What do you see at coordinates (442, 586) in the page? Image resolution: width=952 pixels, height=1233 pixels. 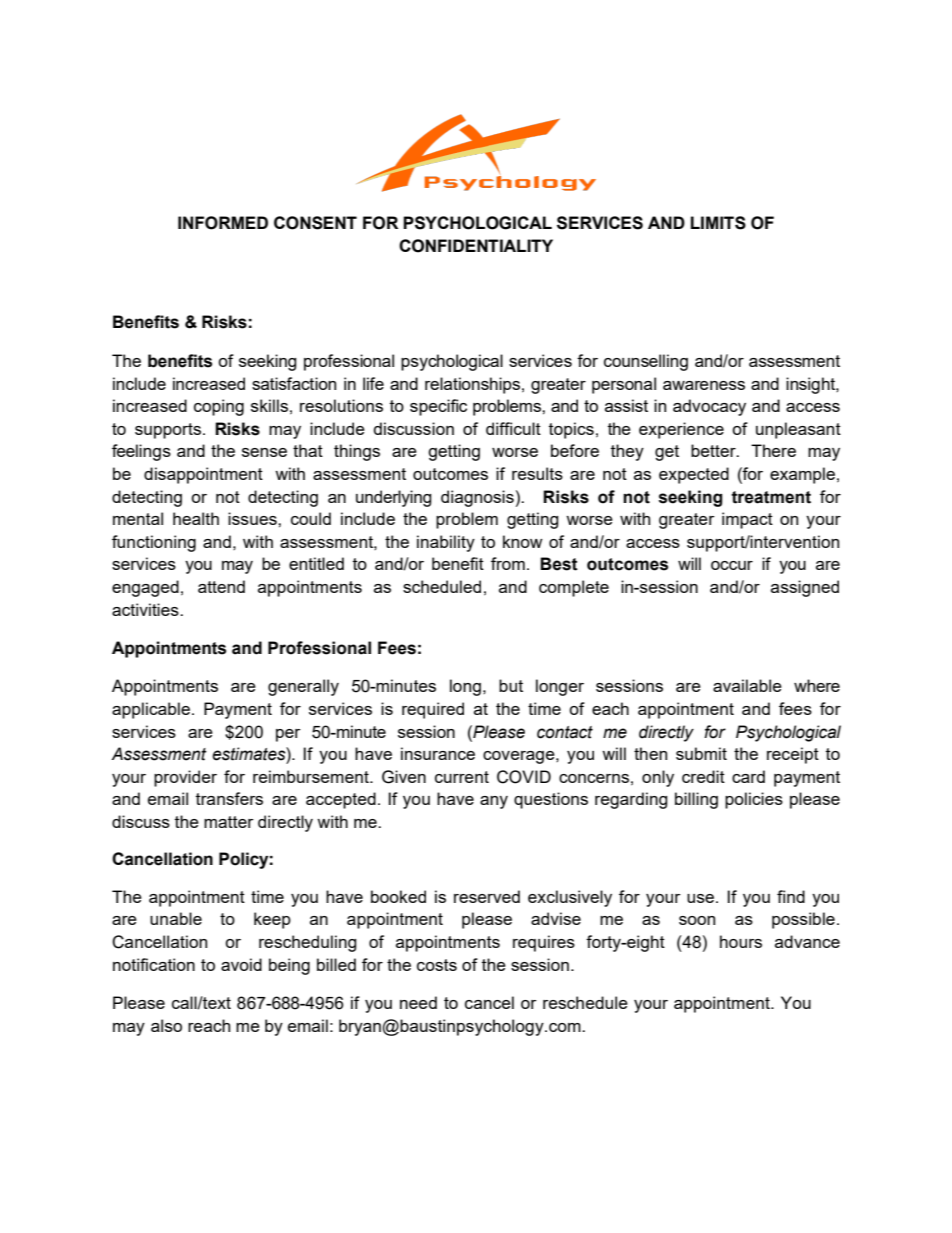 I see `scheduled` at bounding box center [442, 586].
